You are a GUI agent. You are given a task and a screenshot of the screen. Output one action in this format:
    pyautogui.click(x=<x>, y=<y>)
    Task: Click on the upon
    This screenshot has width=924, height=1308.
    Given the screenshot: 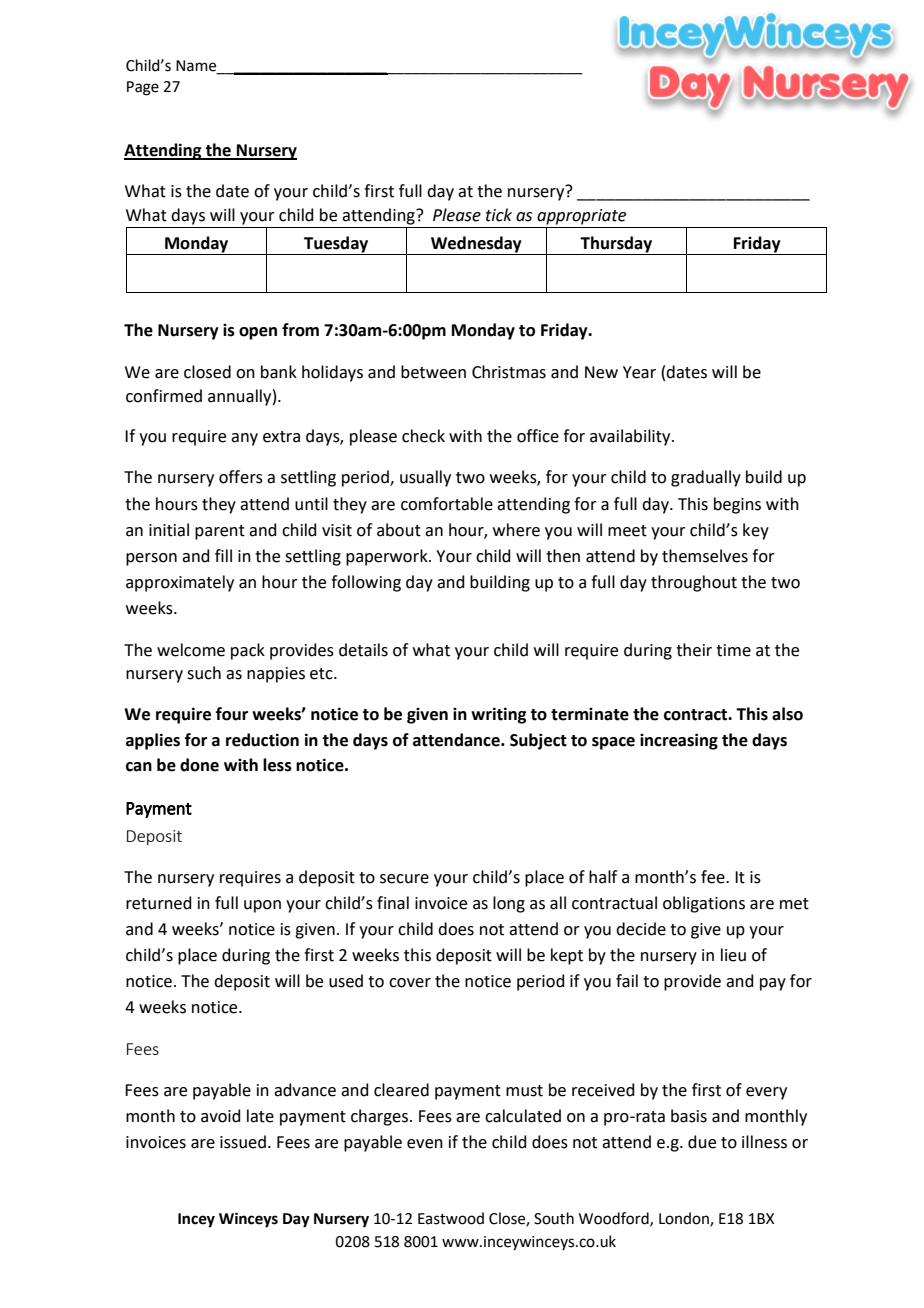 What is the action you would take?
    pyautogui.click(x=262, y=906)
